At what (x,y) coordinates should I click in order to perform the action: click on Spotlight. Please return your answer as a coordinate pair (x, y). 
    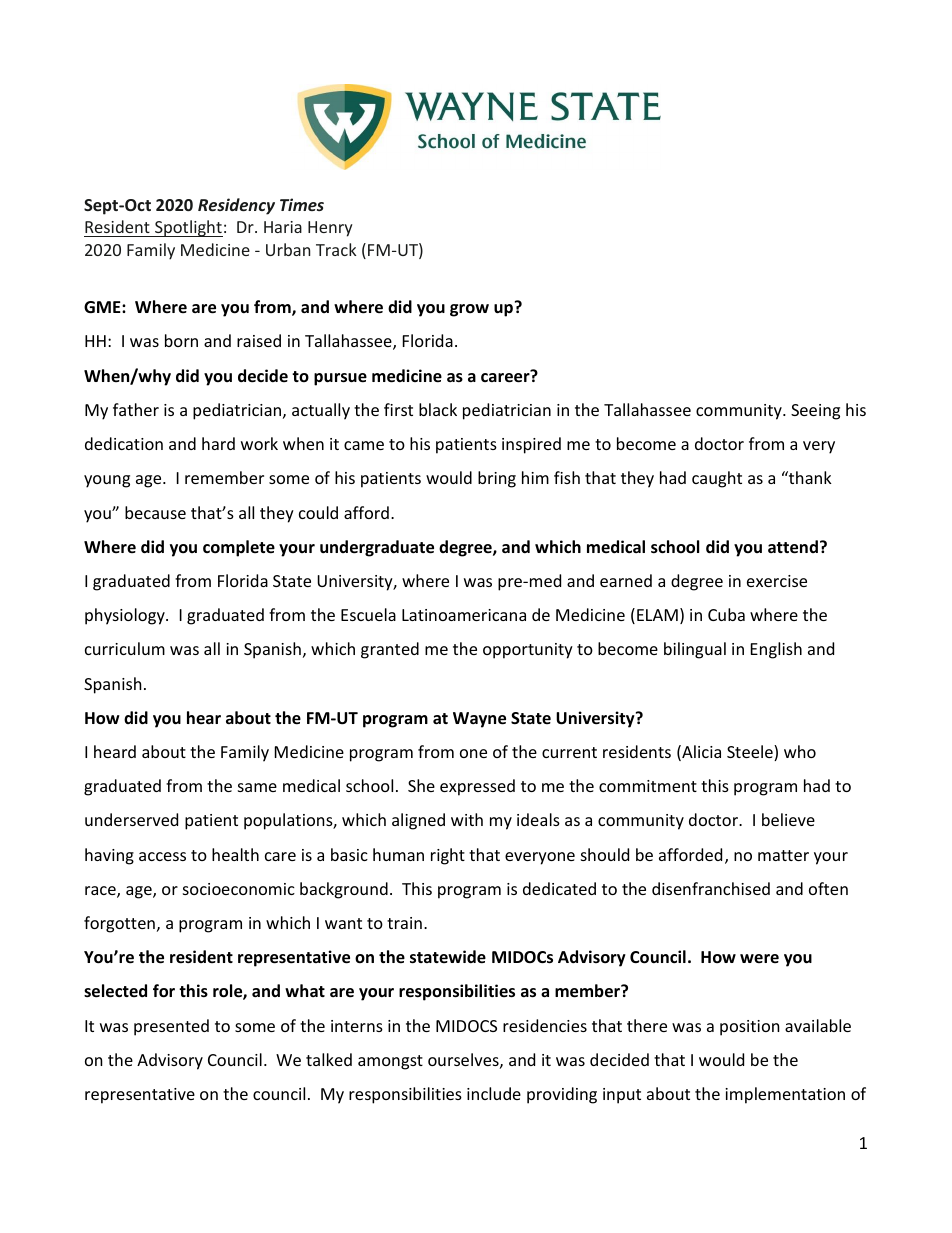
    Looking at the image, I should click on (188, 228).
